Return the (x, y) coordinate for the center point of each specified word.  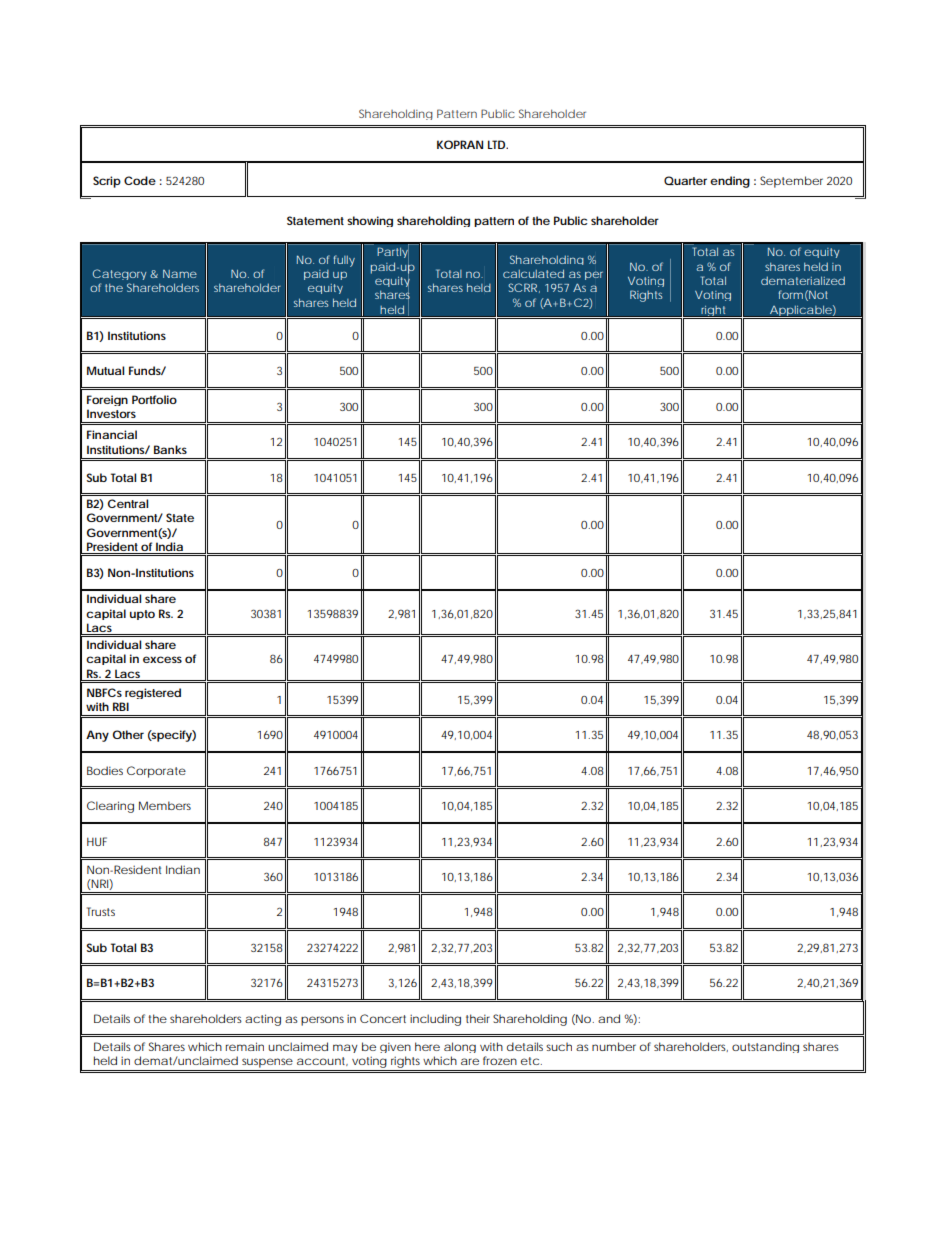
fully (344, 261)
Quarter (685, 180)
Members (165, 805)
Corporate (156, 772)
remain (245, 1046)
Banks (170, 449)
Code (140, 180)
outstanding (765, 1047)
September (791, 182)
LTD (496, 144)
